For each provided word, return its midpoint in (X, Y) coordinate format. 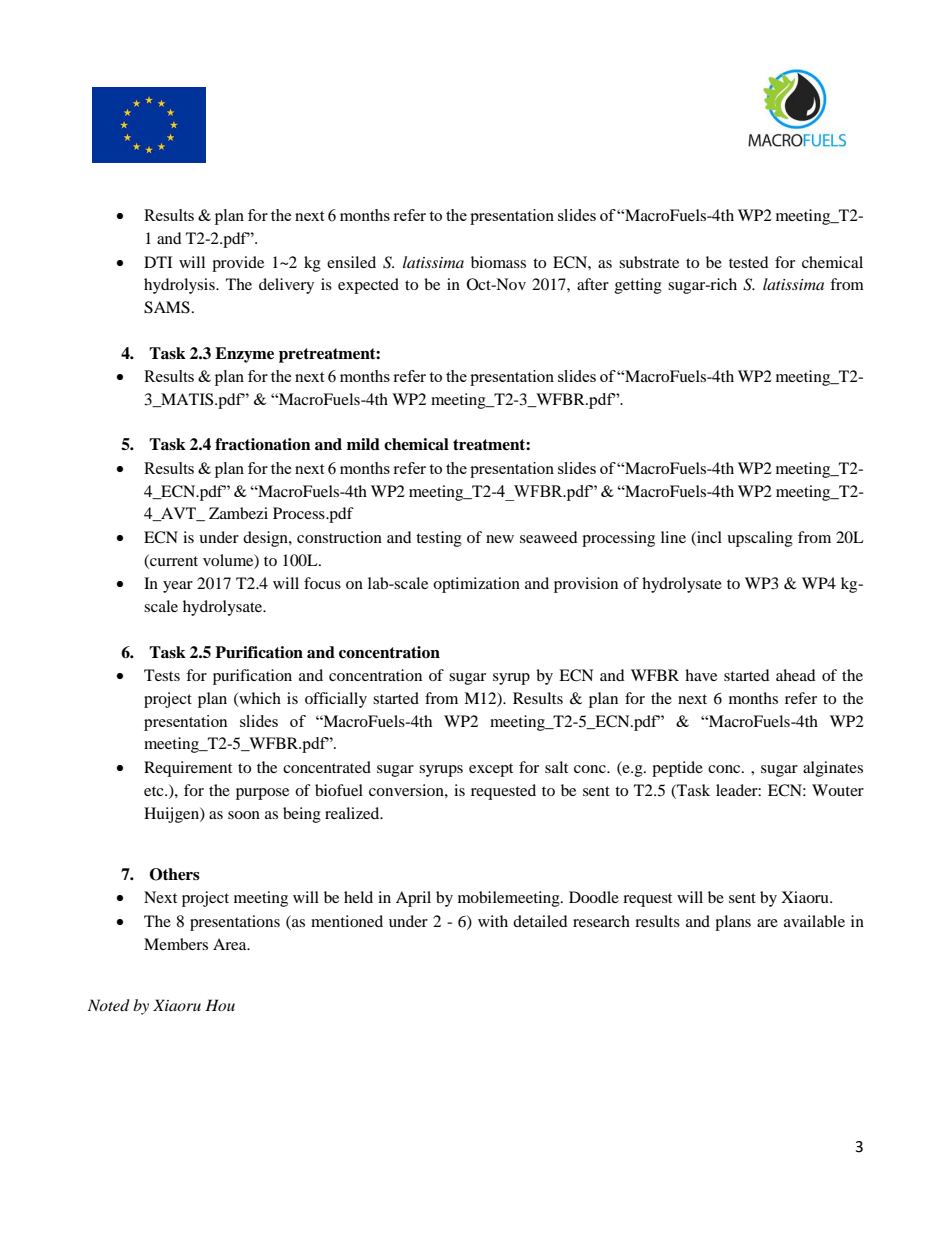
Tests (162, 675)
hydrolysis (180, 286)
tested (749, 262)
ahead (796, 675)
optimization (476, 585)
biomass (498, 262)
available (814, 921)
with (493, 921)
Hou (220, 1005)
